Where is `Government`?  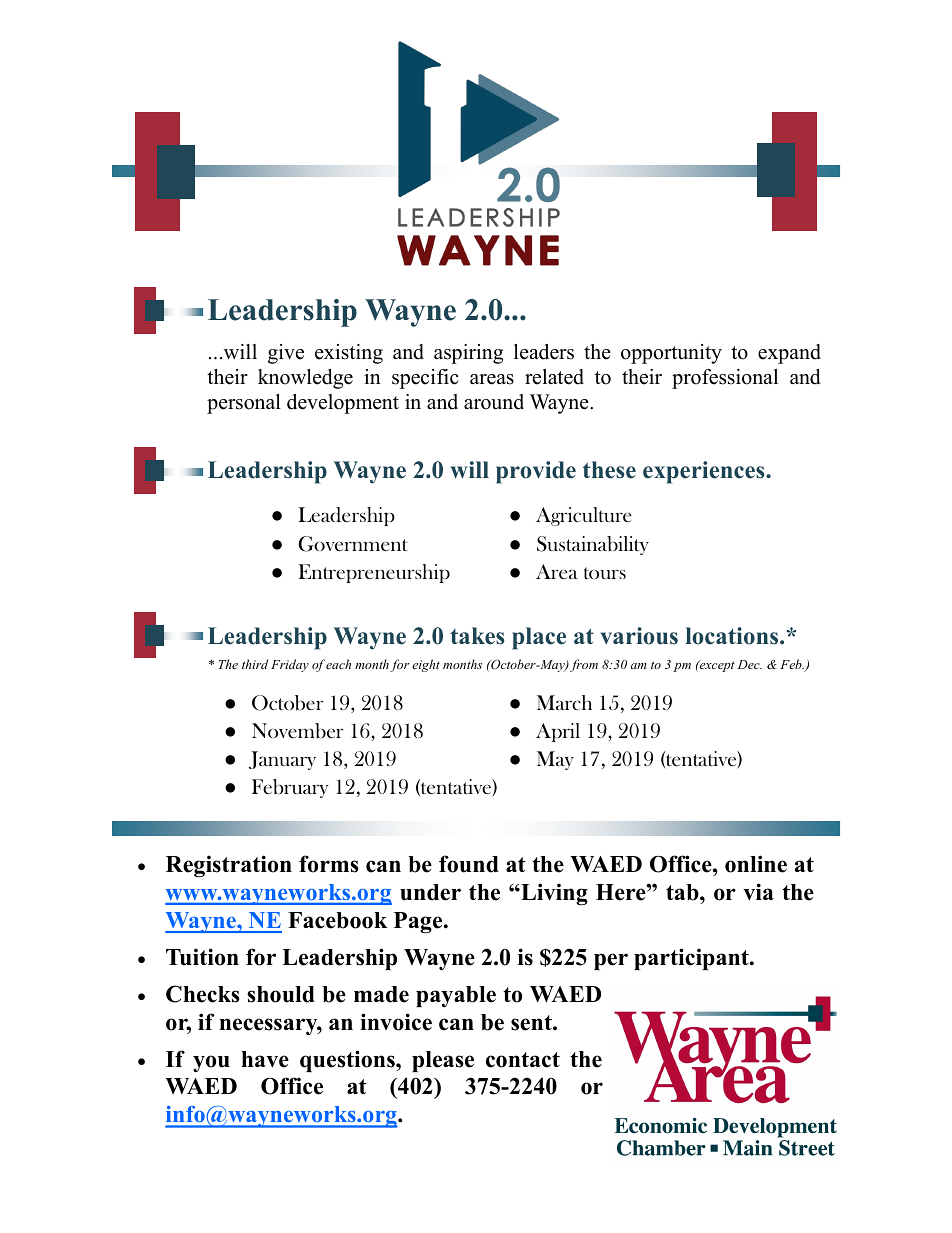
Government is located at coordinates (353, 544).
